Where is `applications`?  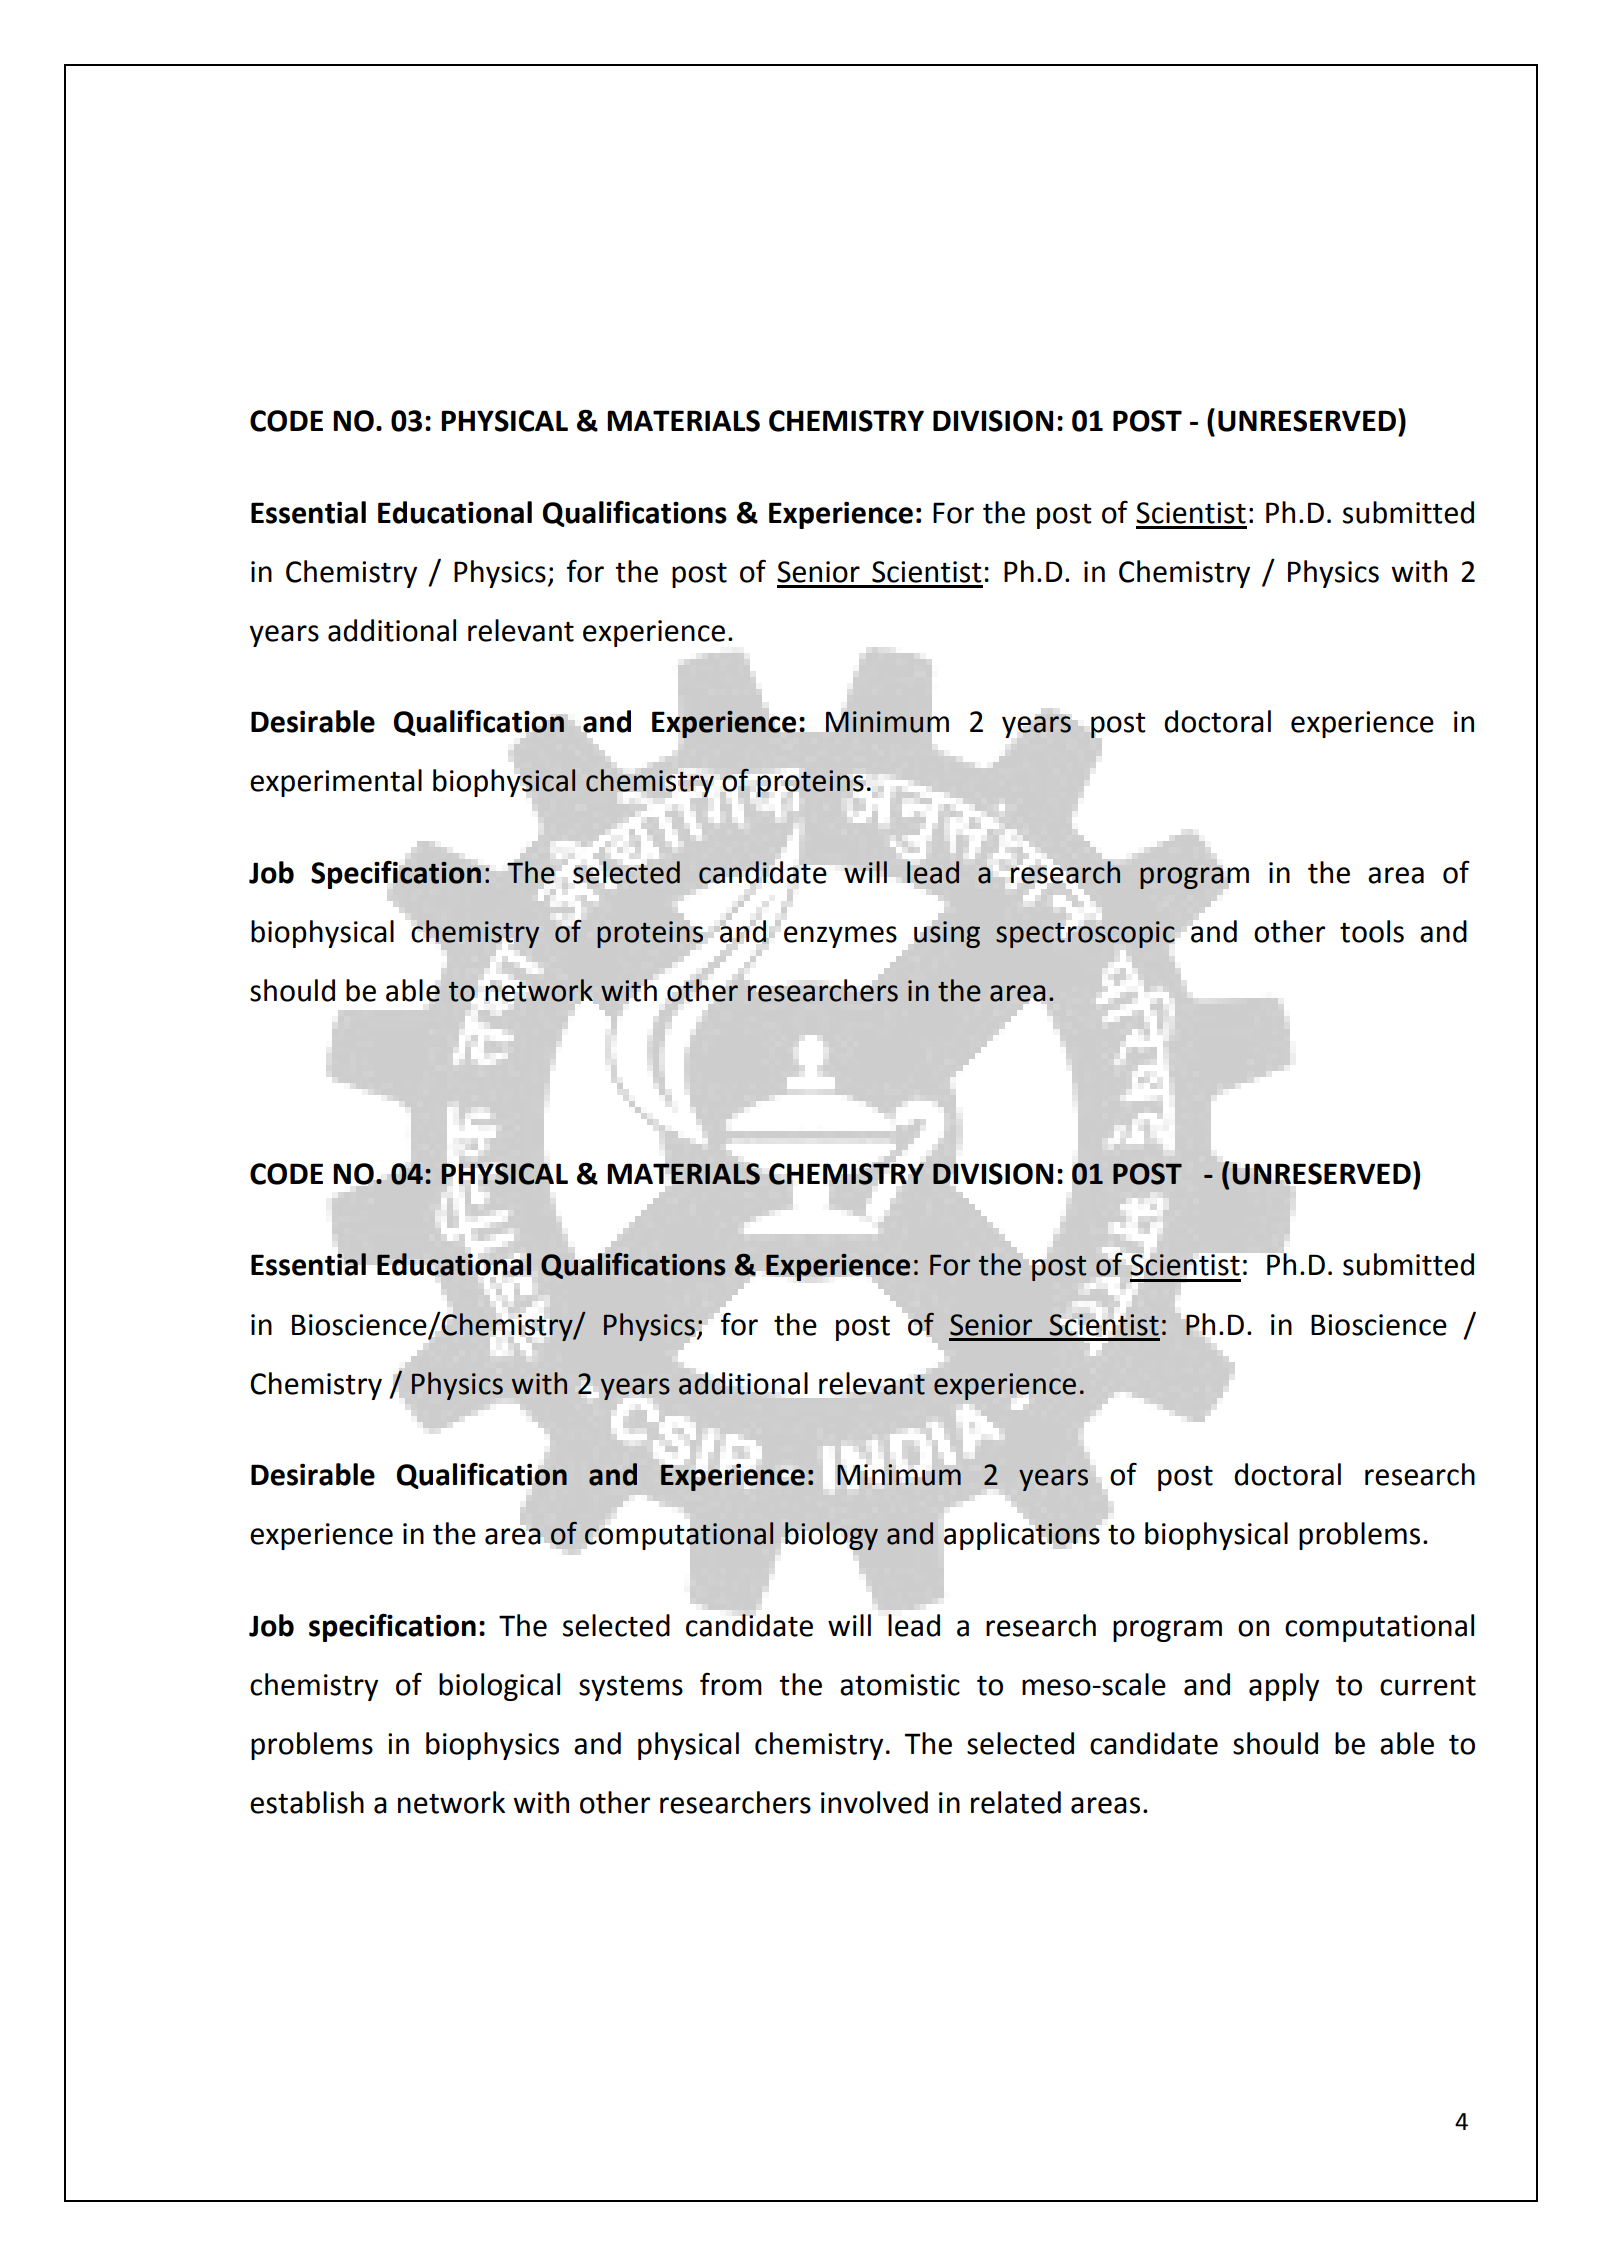 applications is located at coordinates (1021, 1535).
